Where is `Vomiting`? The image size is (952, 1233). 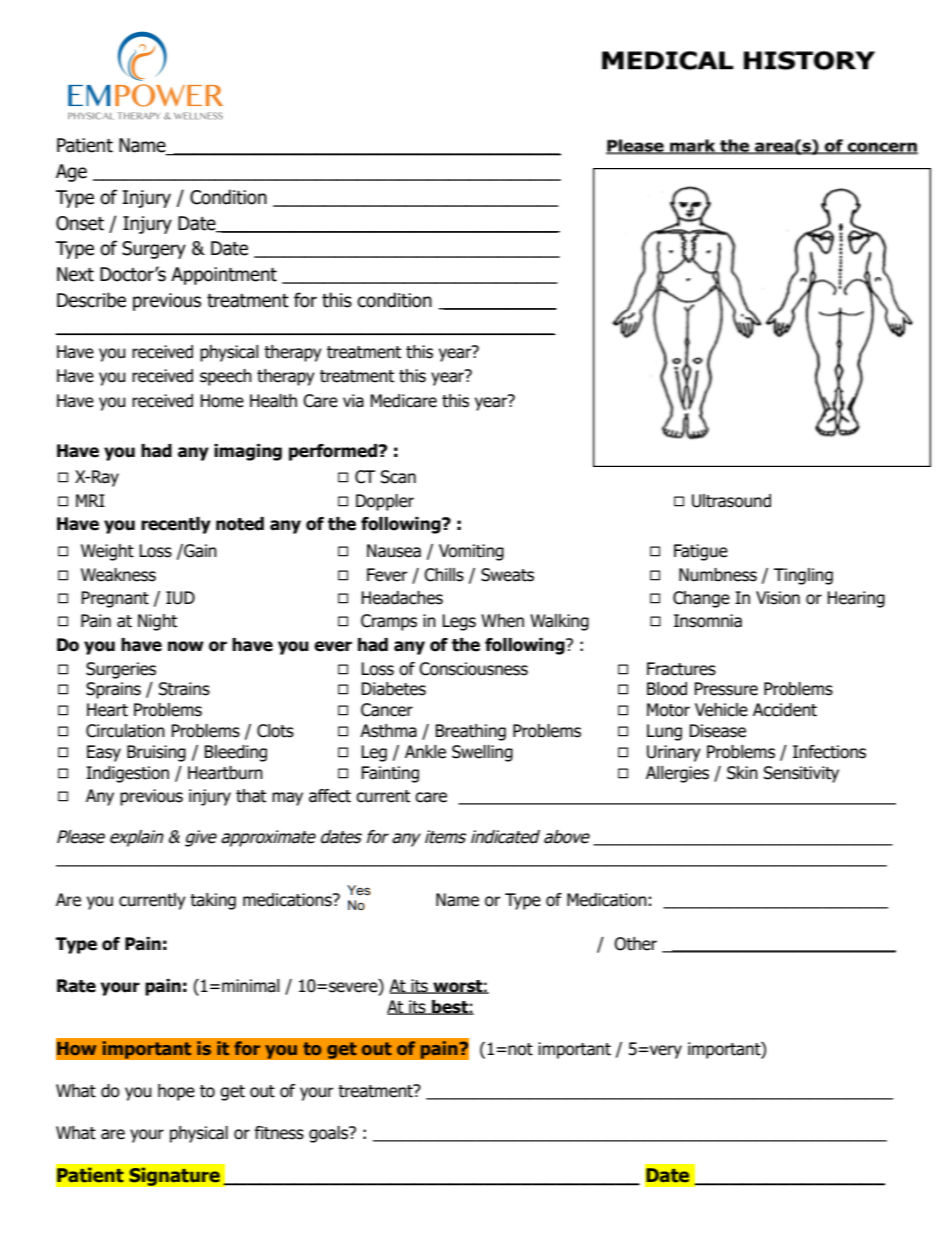 Vomiting is located at coordinates (471, 552).
